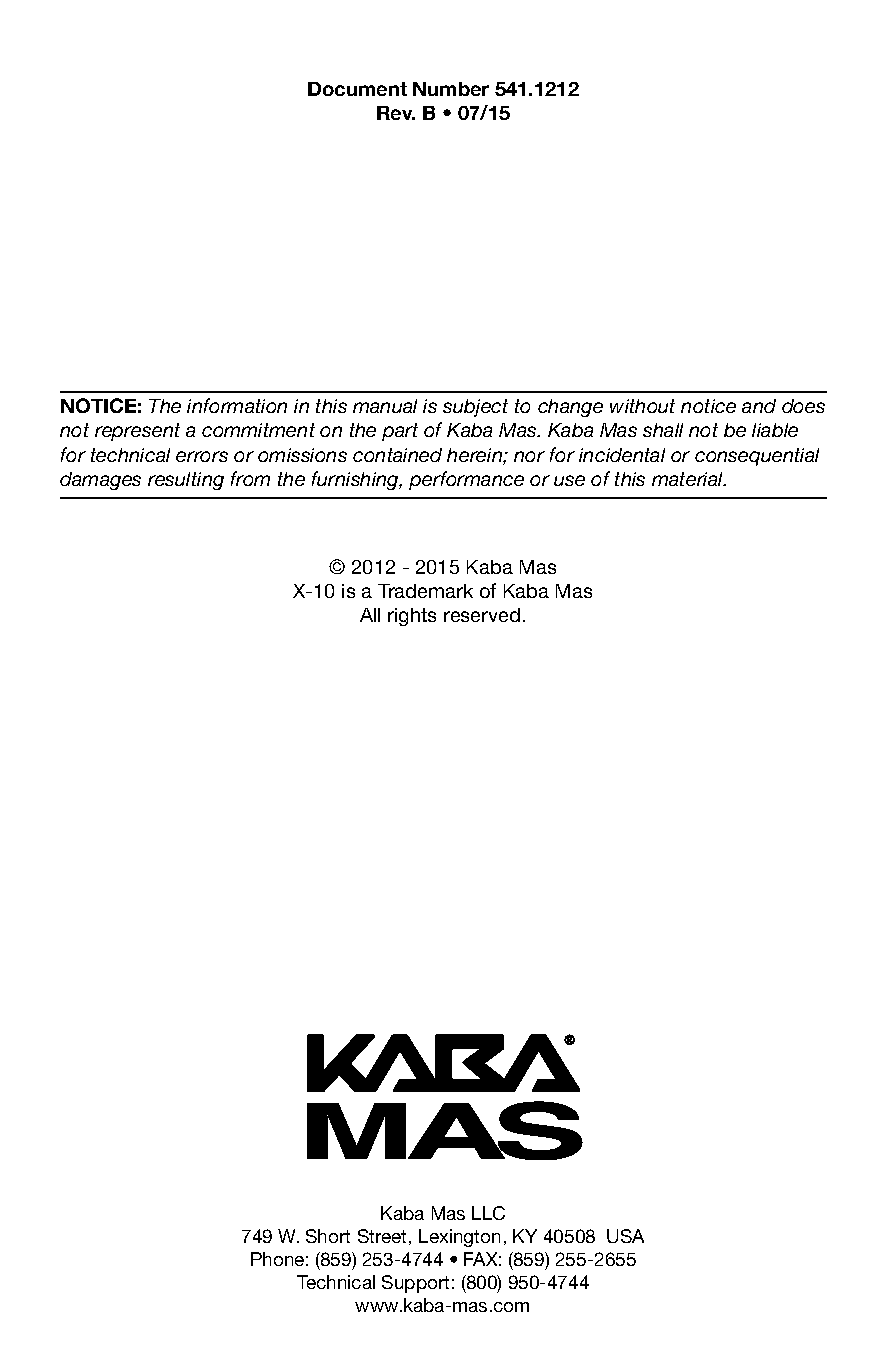 This image has width=887, height=1372. What do you see at coordinates (488, 1213) in the image?
I see `LLC` at bounding box center [488, 1213].
